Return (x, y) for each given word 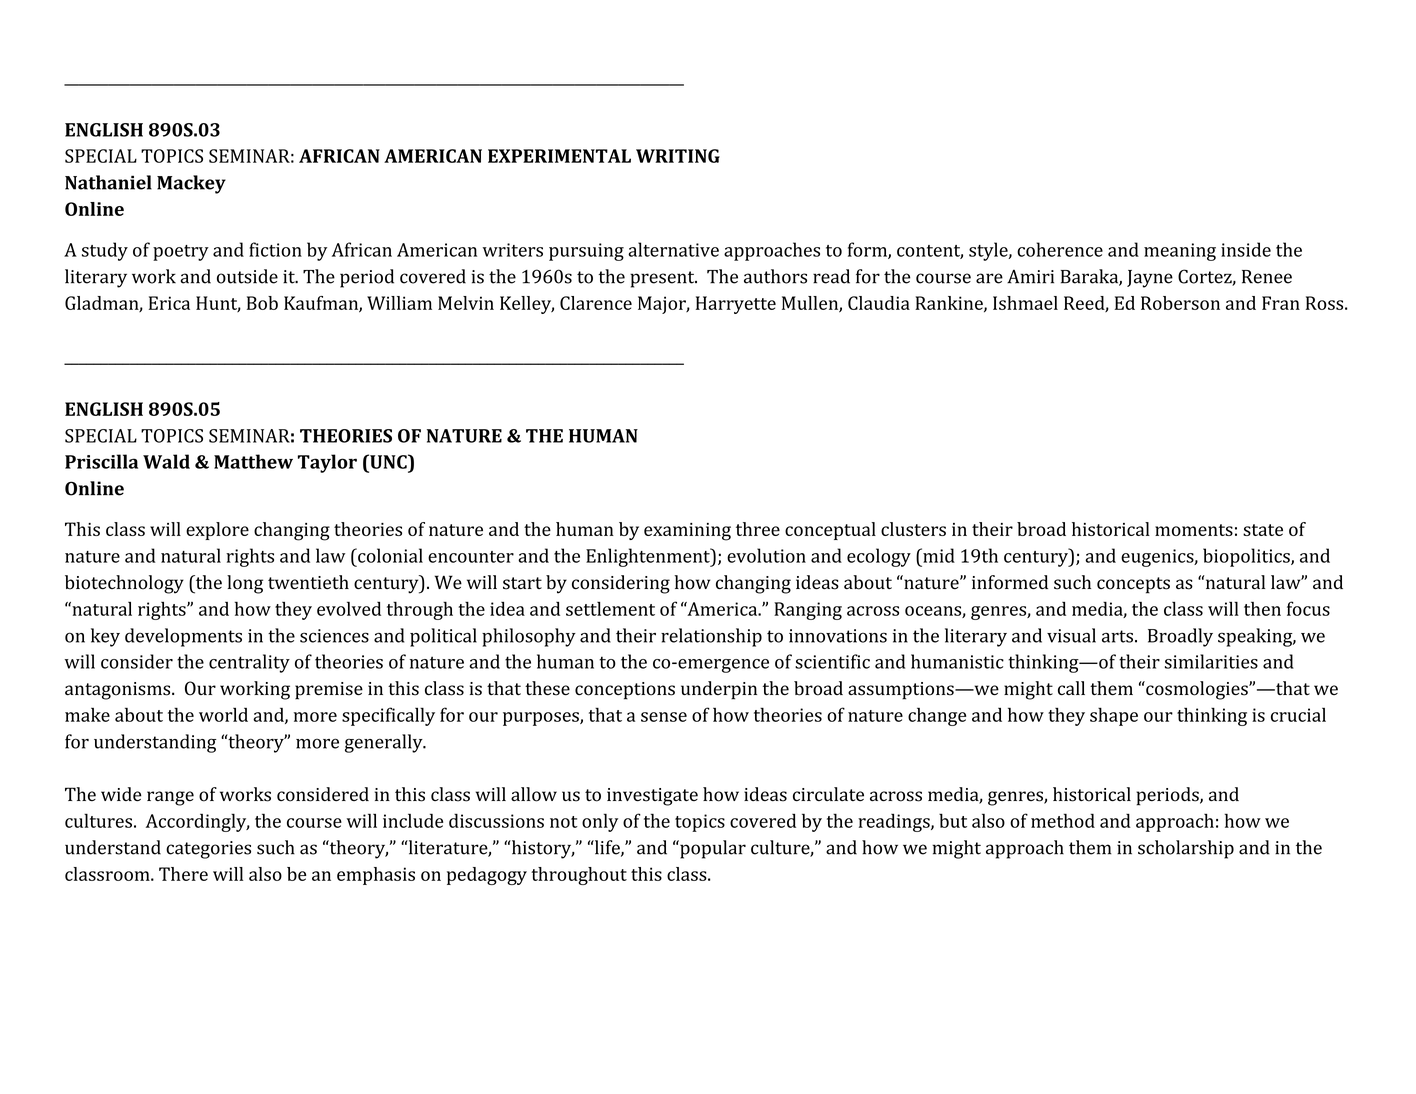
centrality (249, 663)
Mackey (191, 184)
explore (217, 531)
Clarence (596, 303)
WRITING (678, 156)
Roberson (1180, 303)
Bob (262, 303)
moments (1194, 530)
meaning (1180, 252)
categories (208, 850)
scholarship (1186, 849)
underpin (719, 690)
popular (712, 849)
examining (687, 532)
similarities (1211, 661)
